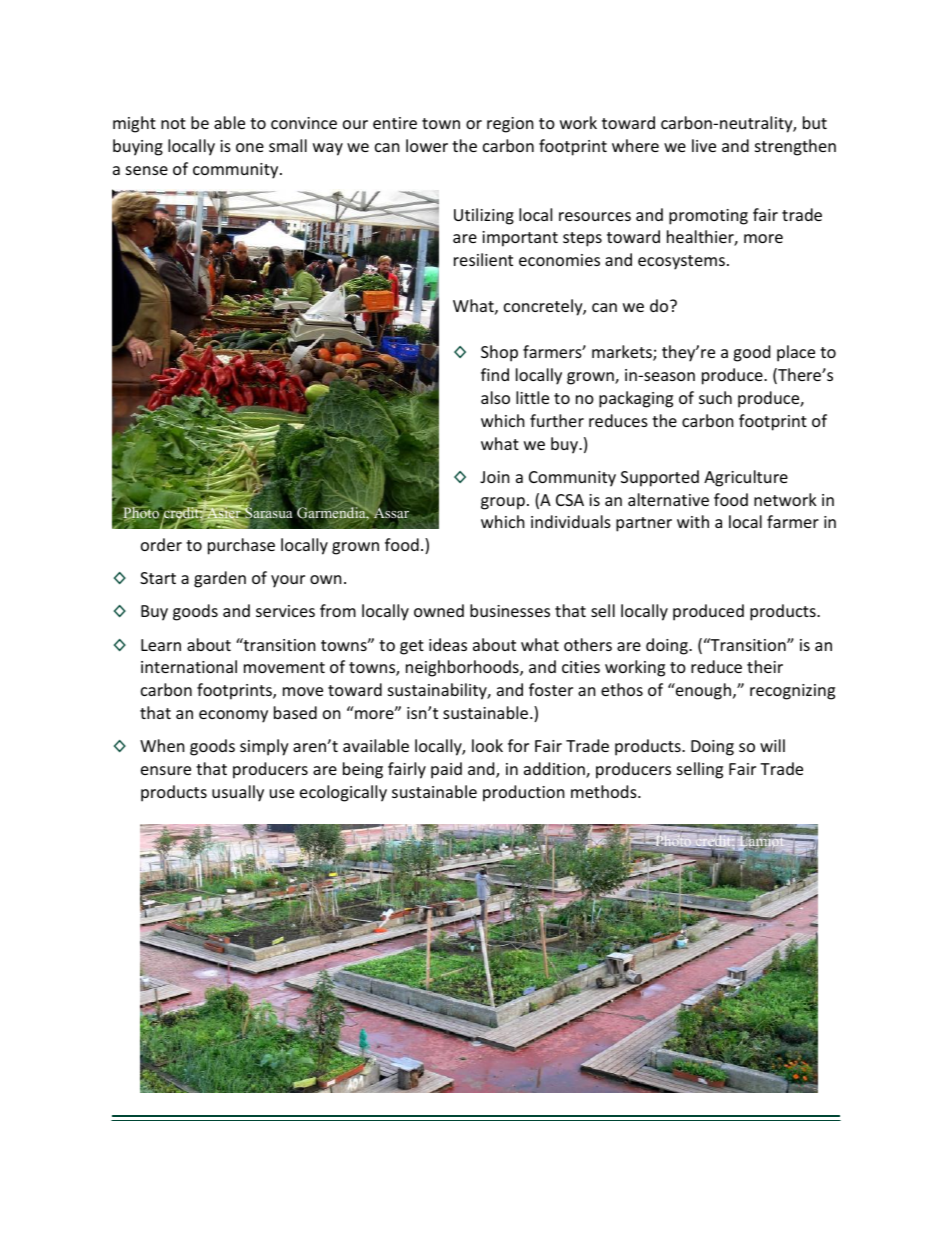 The height and width of the page is (1233, 952). I want to click on businesses, so click(510, 610).
